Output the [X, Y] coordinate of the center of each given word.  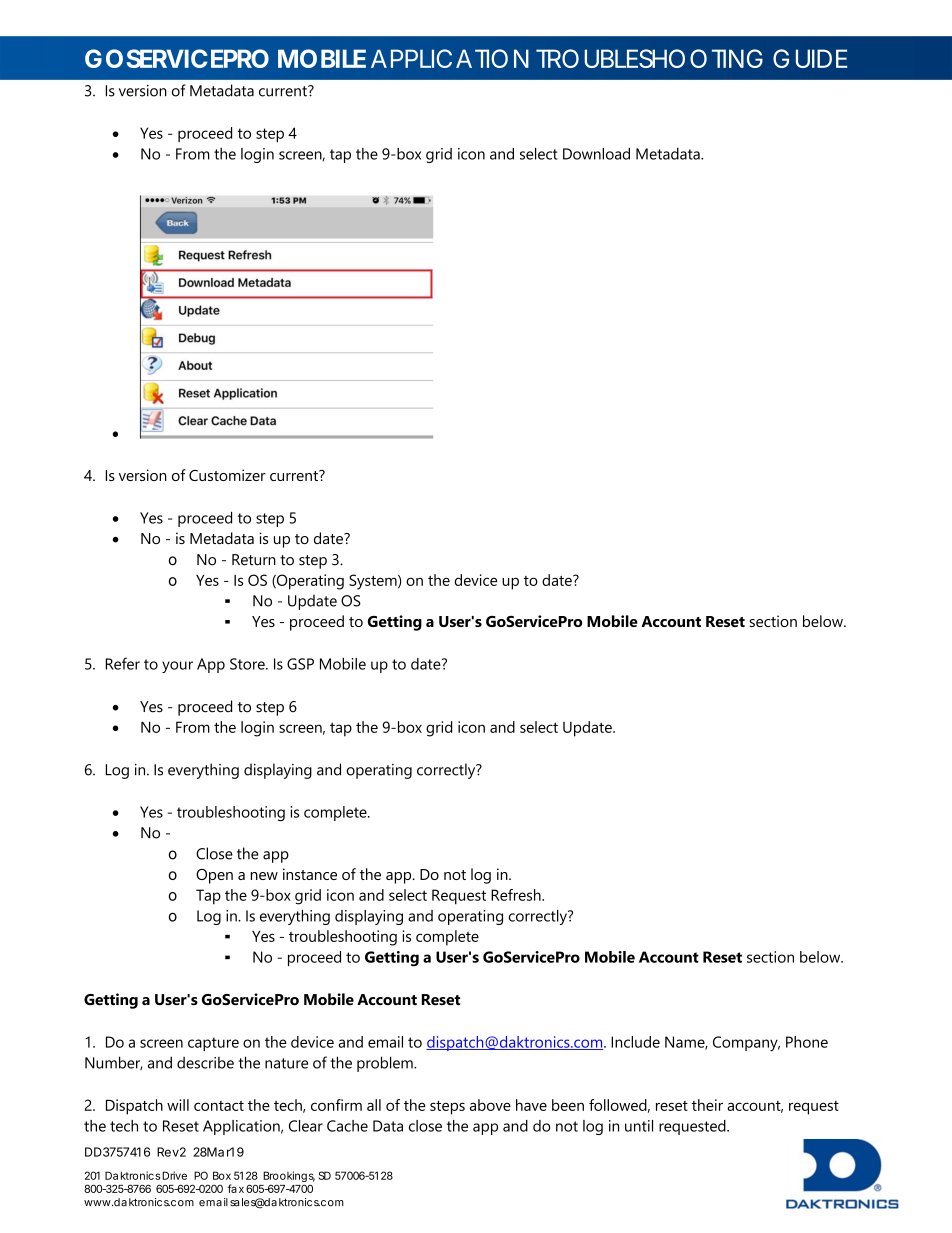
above [490, 1105]
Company [746, 1044]
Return [254, 560]
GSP [300, 664]
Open [214, 876]
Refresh [517, 895]
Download [596, 154]
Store [248, 664]
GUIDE [810, 58]
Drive [174, 1175]
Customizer [227, 475]
